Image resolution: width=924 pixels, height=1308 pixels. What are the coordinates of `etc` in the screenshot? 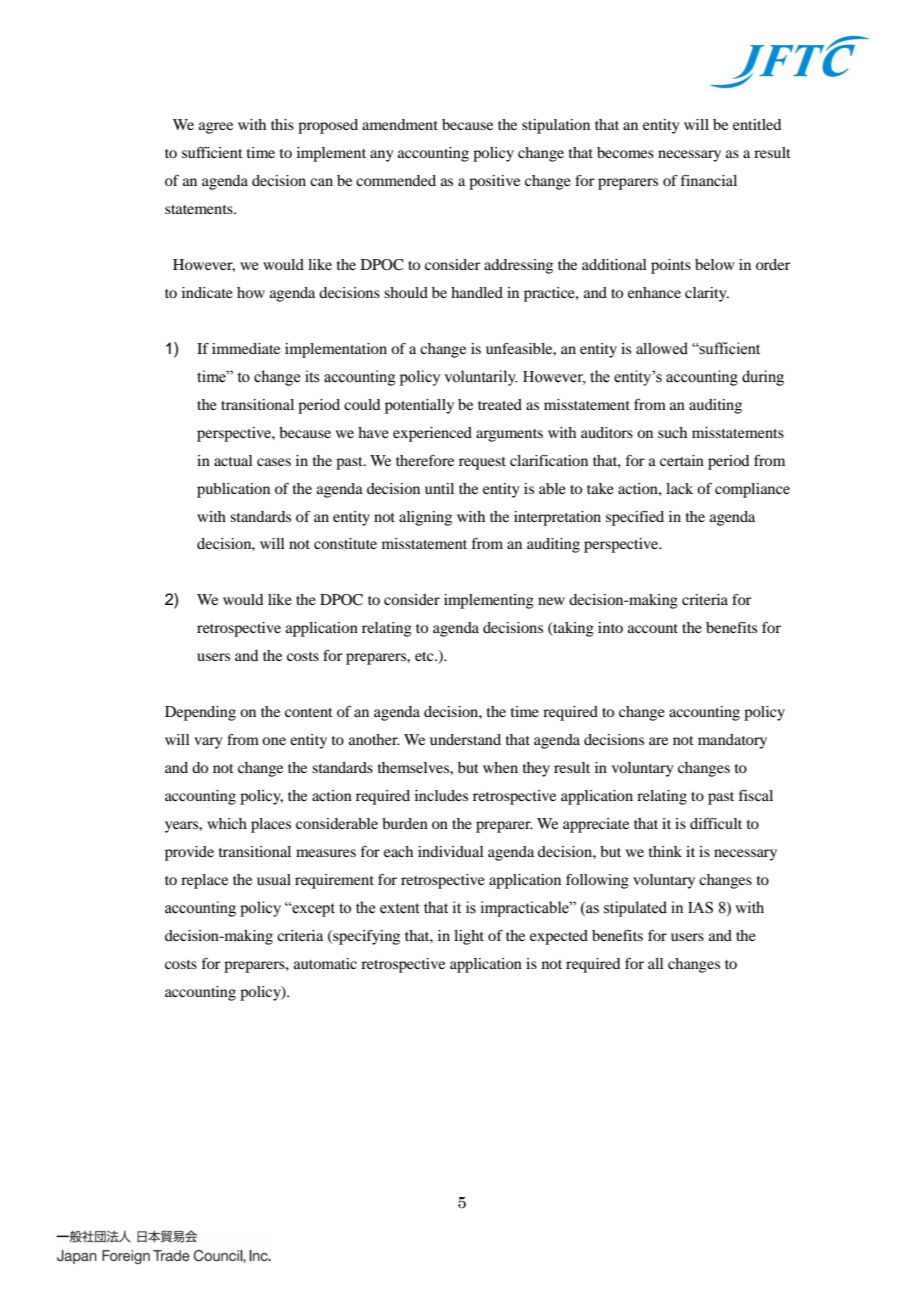 It's located at (425, 656).
